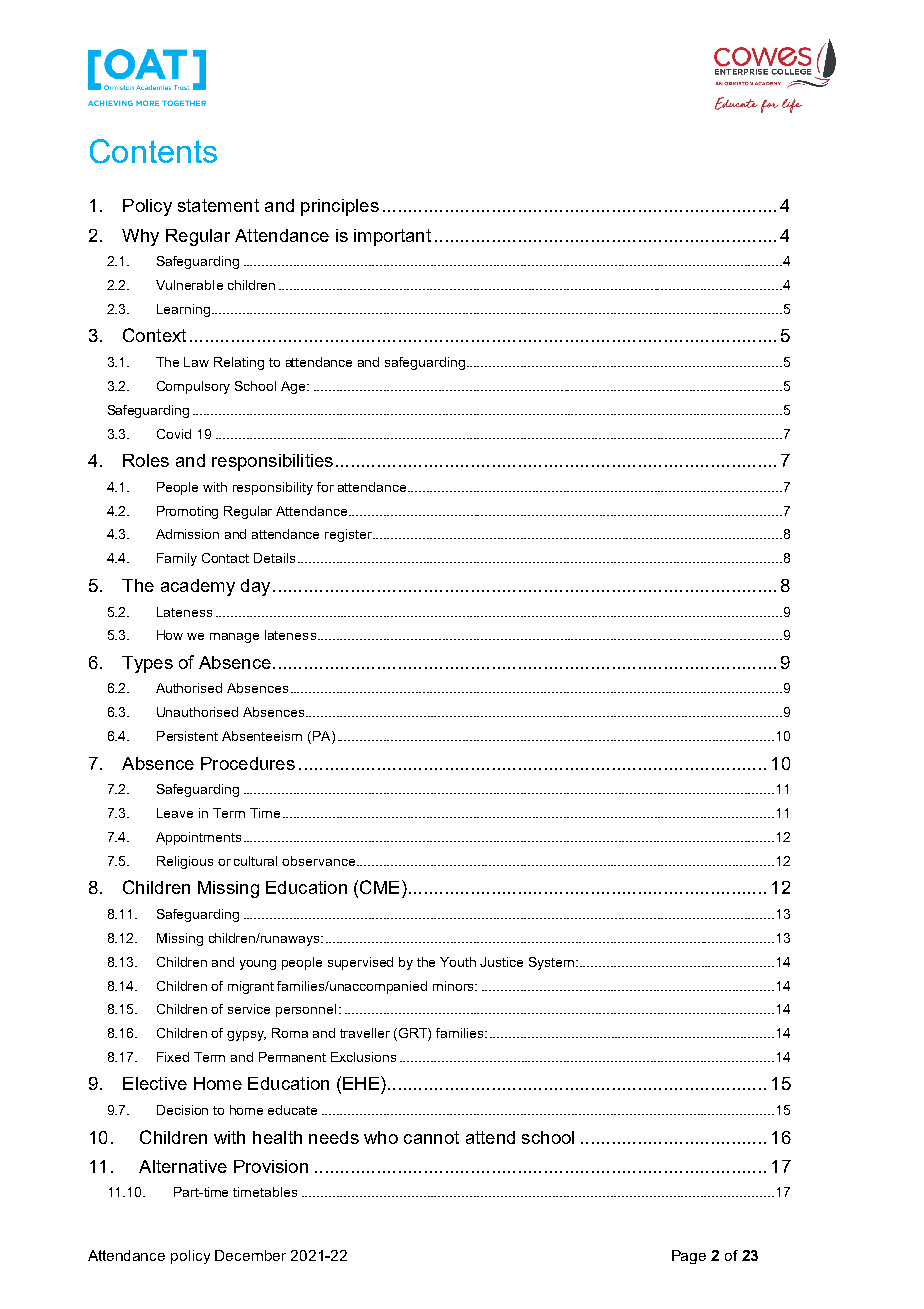 The height and width of the screenshot is (1309, 924). What do you see at coordinates (501, 962) in the screenshot?
I see `Justice` at bounding box center [501, 962].
